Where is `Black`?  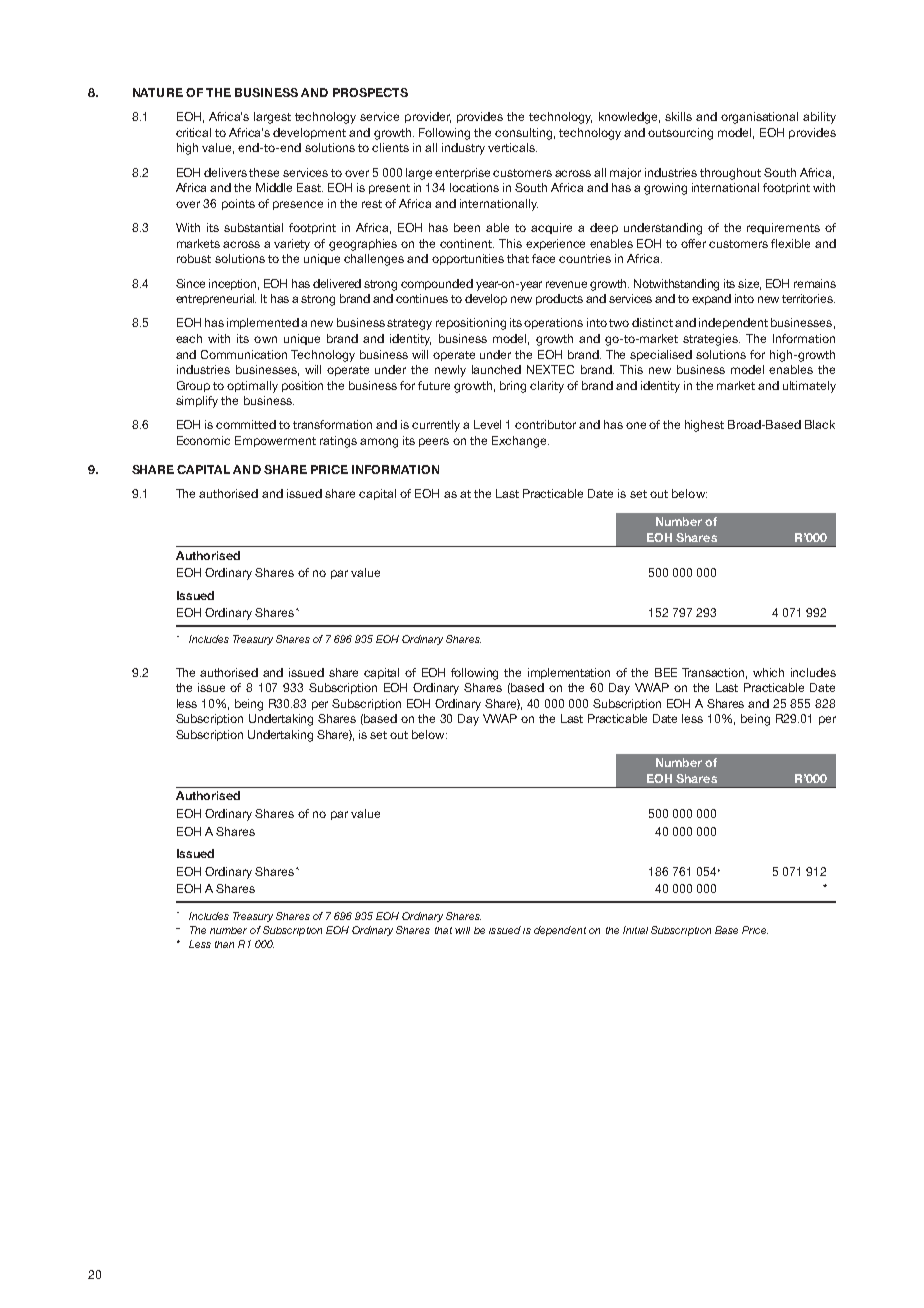 Black is located at coordinates (820, 424).
